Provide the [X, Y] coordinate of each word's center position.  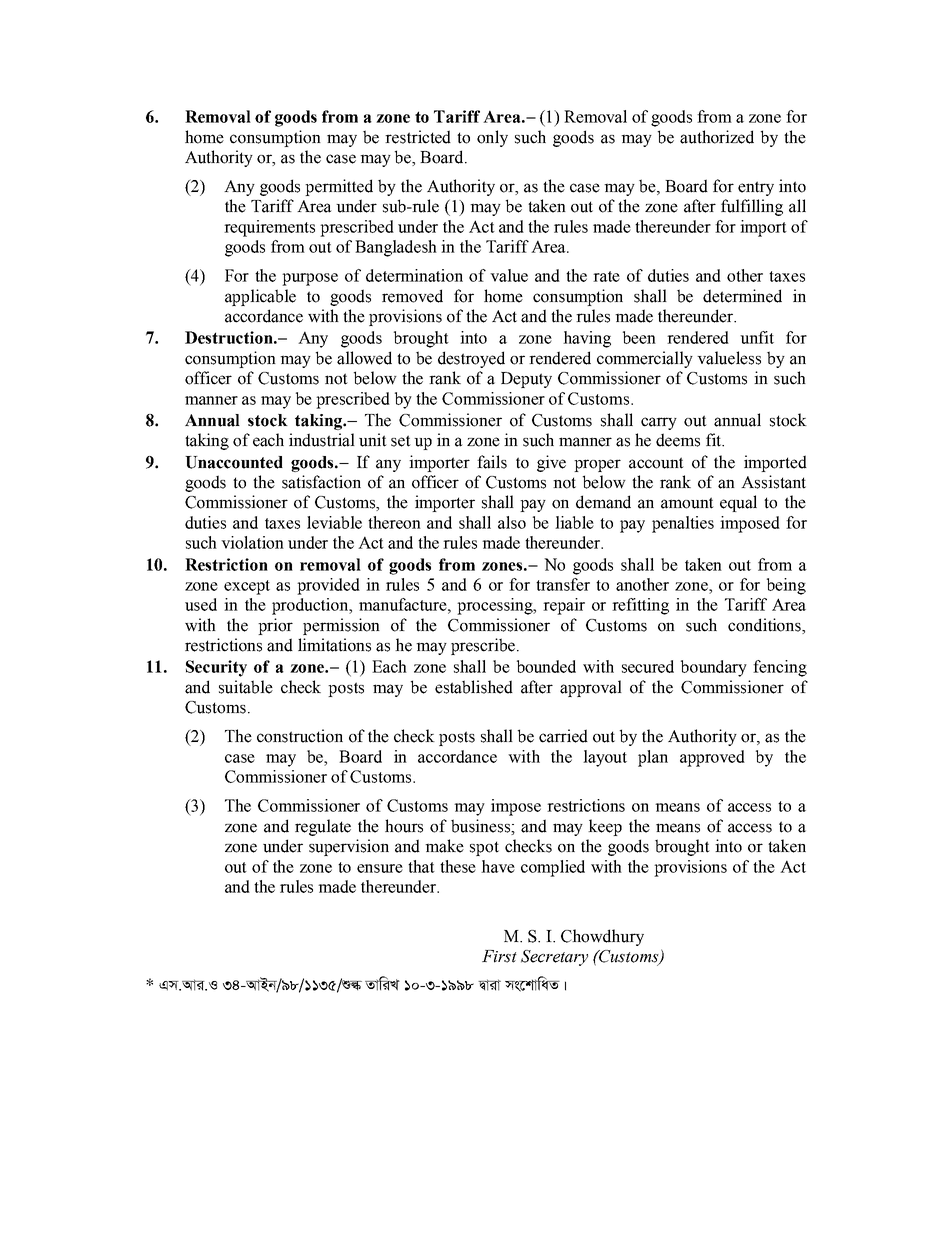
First [499, 956]
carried [563, 736]
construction [300, 736]
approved [712, 758]
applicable [260, 297]
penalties [683, 524]
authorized [717, 137]
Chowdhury [602, 937]
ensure [380, 868]
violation [252, 542]
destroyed [471, 359]
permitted [339, 187]
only [492, 138]
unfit [757, 337]
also [512, 522]
